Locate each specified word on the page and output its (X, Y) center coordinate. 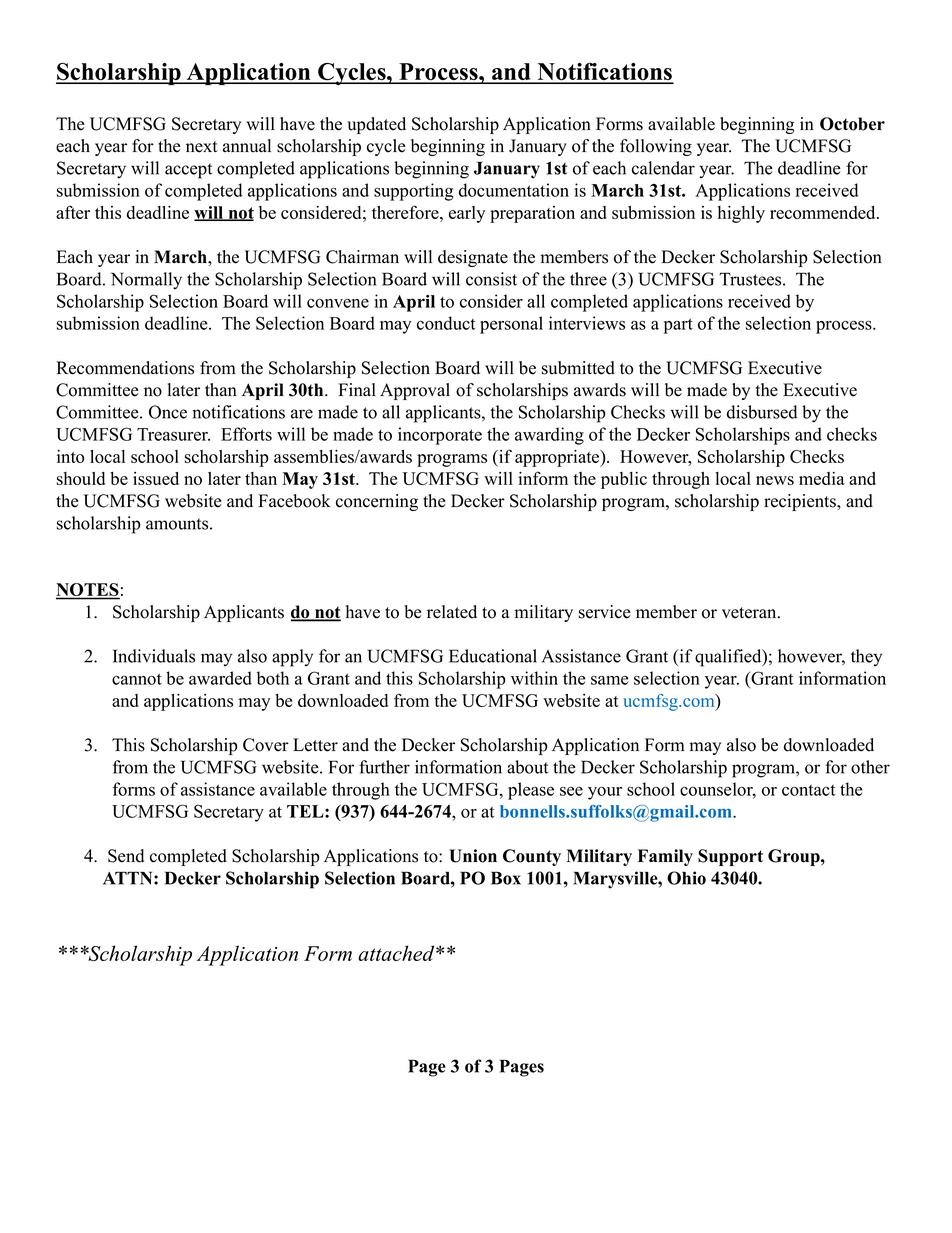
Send (126, 856)
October (852, 124)
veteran (750, 613)
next (202, 147)
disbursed (762, 412)
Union (473, 856)
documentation (514, 190)
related (452, 612)
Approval (415, 391)
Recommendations (125, 368)
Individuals (154, 656)
